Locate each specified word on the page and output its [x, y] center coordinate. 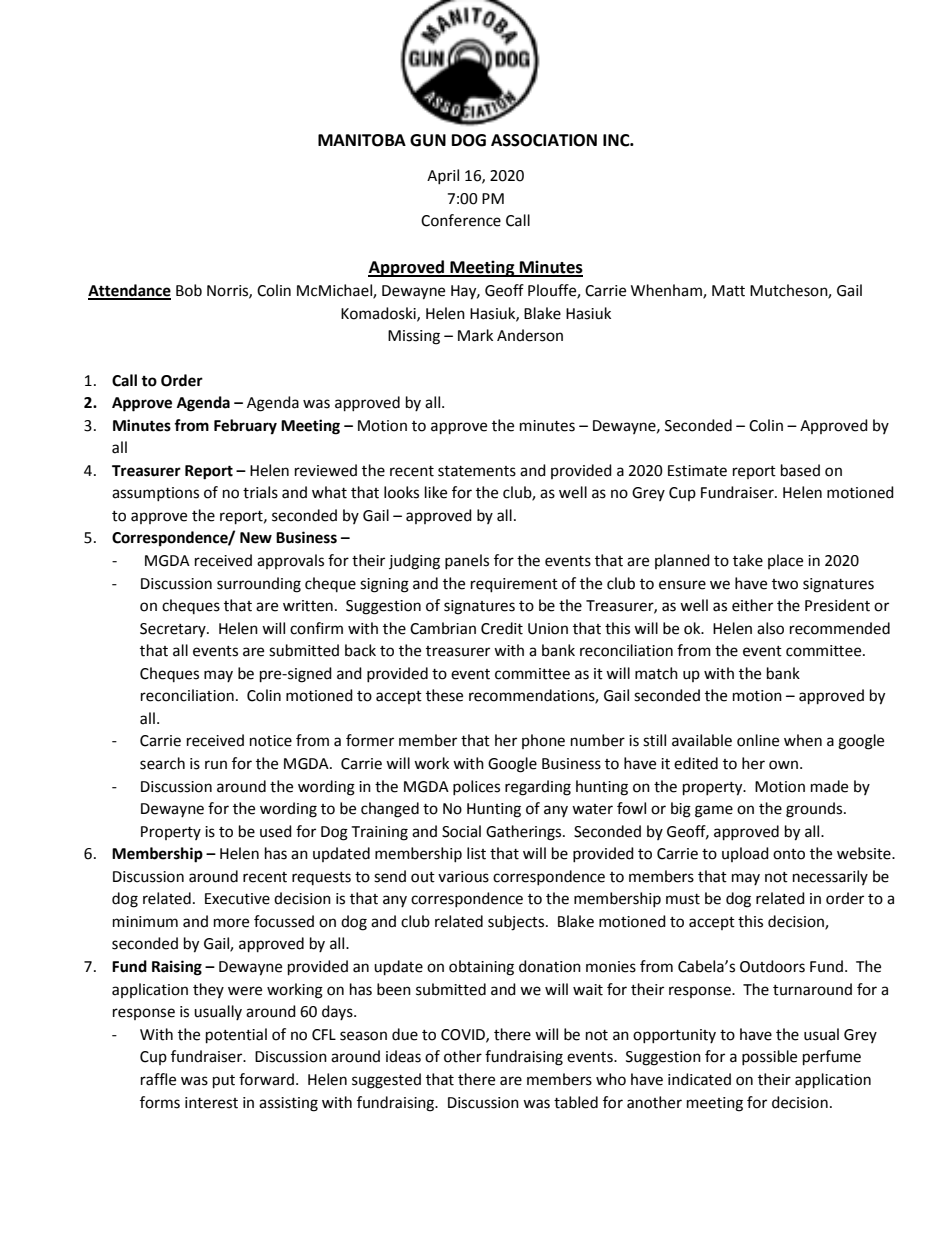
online [758, 740]
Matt [728, 291]
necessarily [830, 877]
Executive [237, 899]
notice [271, 741]
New [256, 538]
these [444, 695]
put [224, 1082]
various [463, 877]
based [800, 470]
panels [467, 561]
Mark [475, 335]
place [785, 561]
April [443, 176]
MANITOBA [362, 140]
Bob [189, 290]
